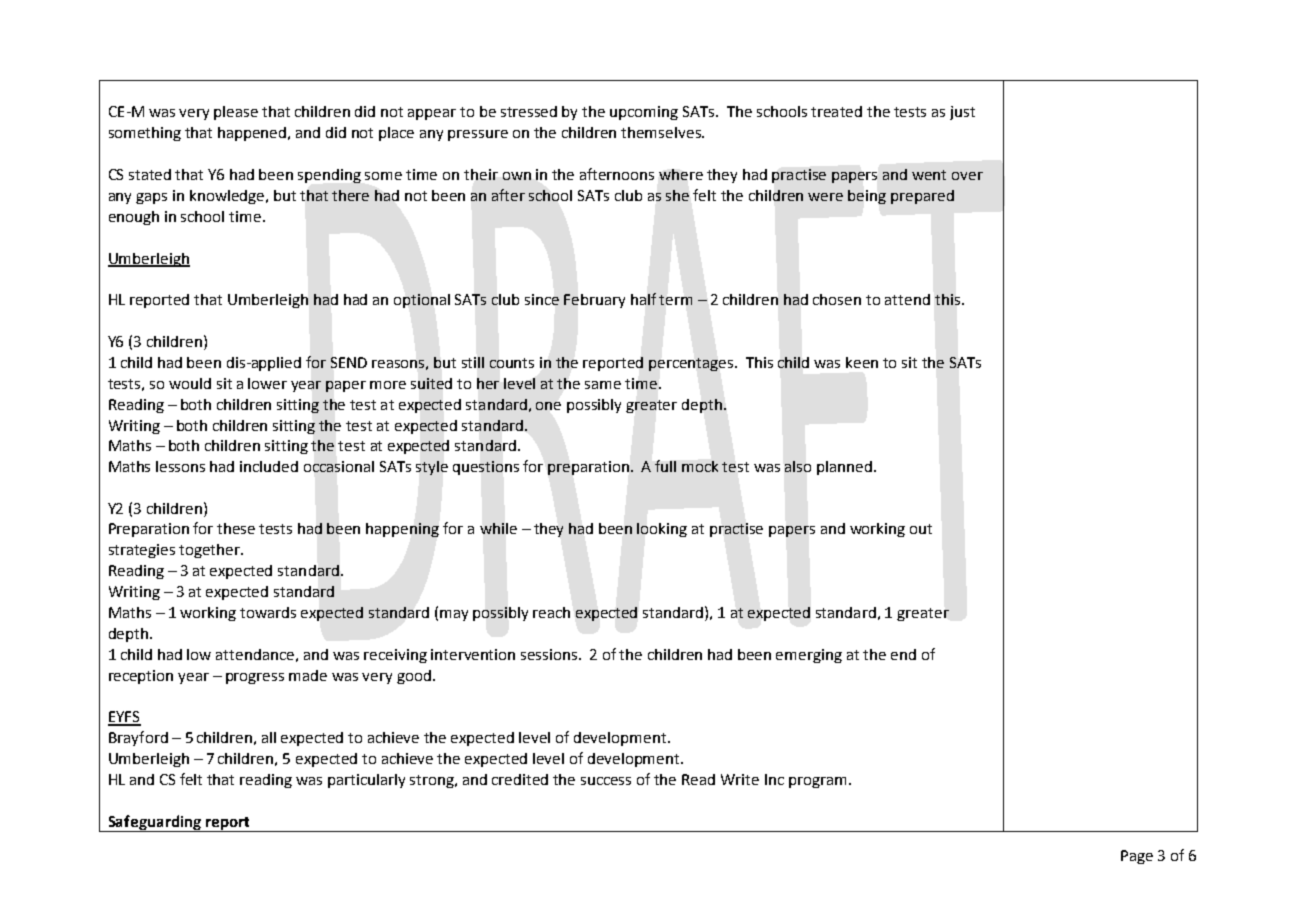  What do you see at coordinates (837, 299) in the image?
I see `chosen` at bounding box center [837, 299].
